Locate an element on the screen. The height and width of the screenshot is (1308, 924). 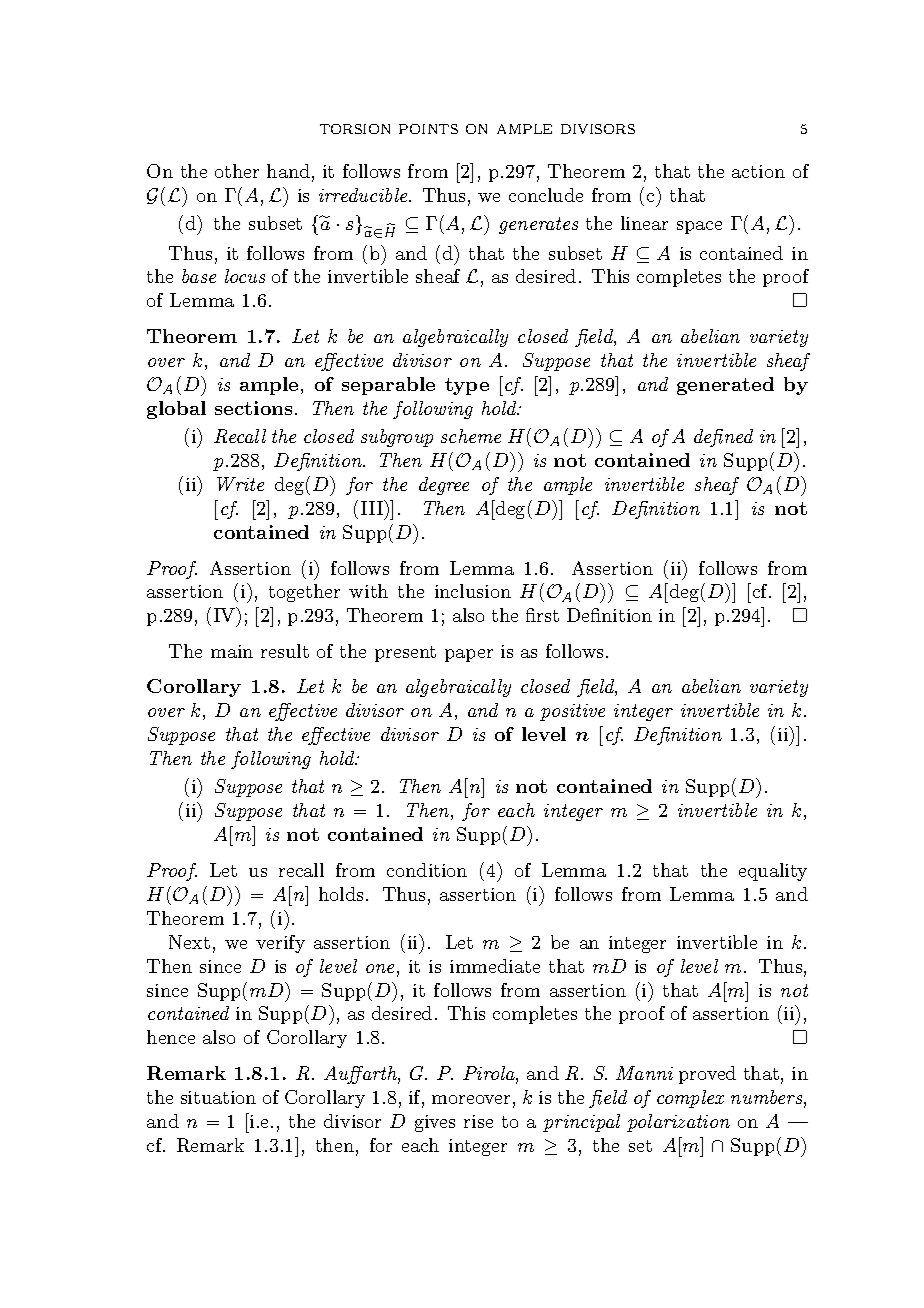
main is located at coordinates (232, 651).
